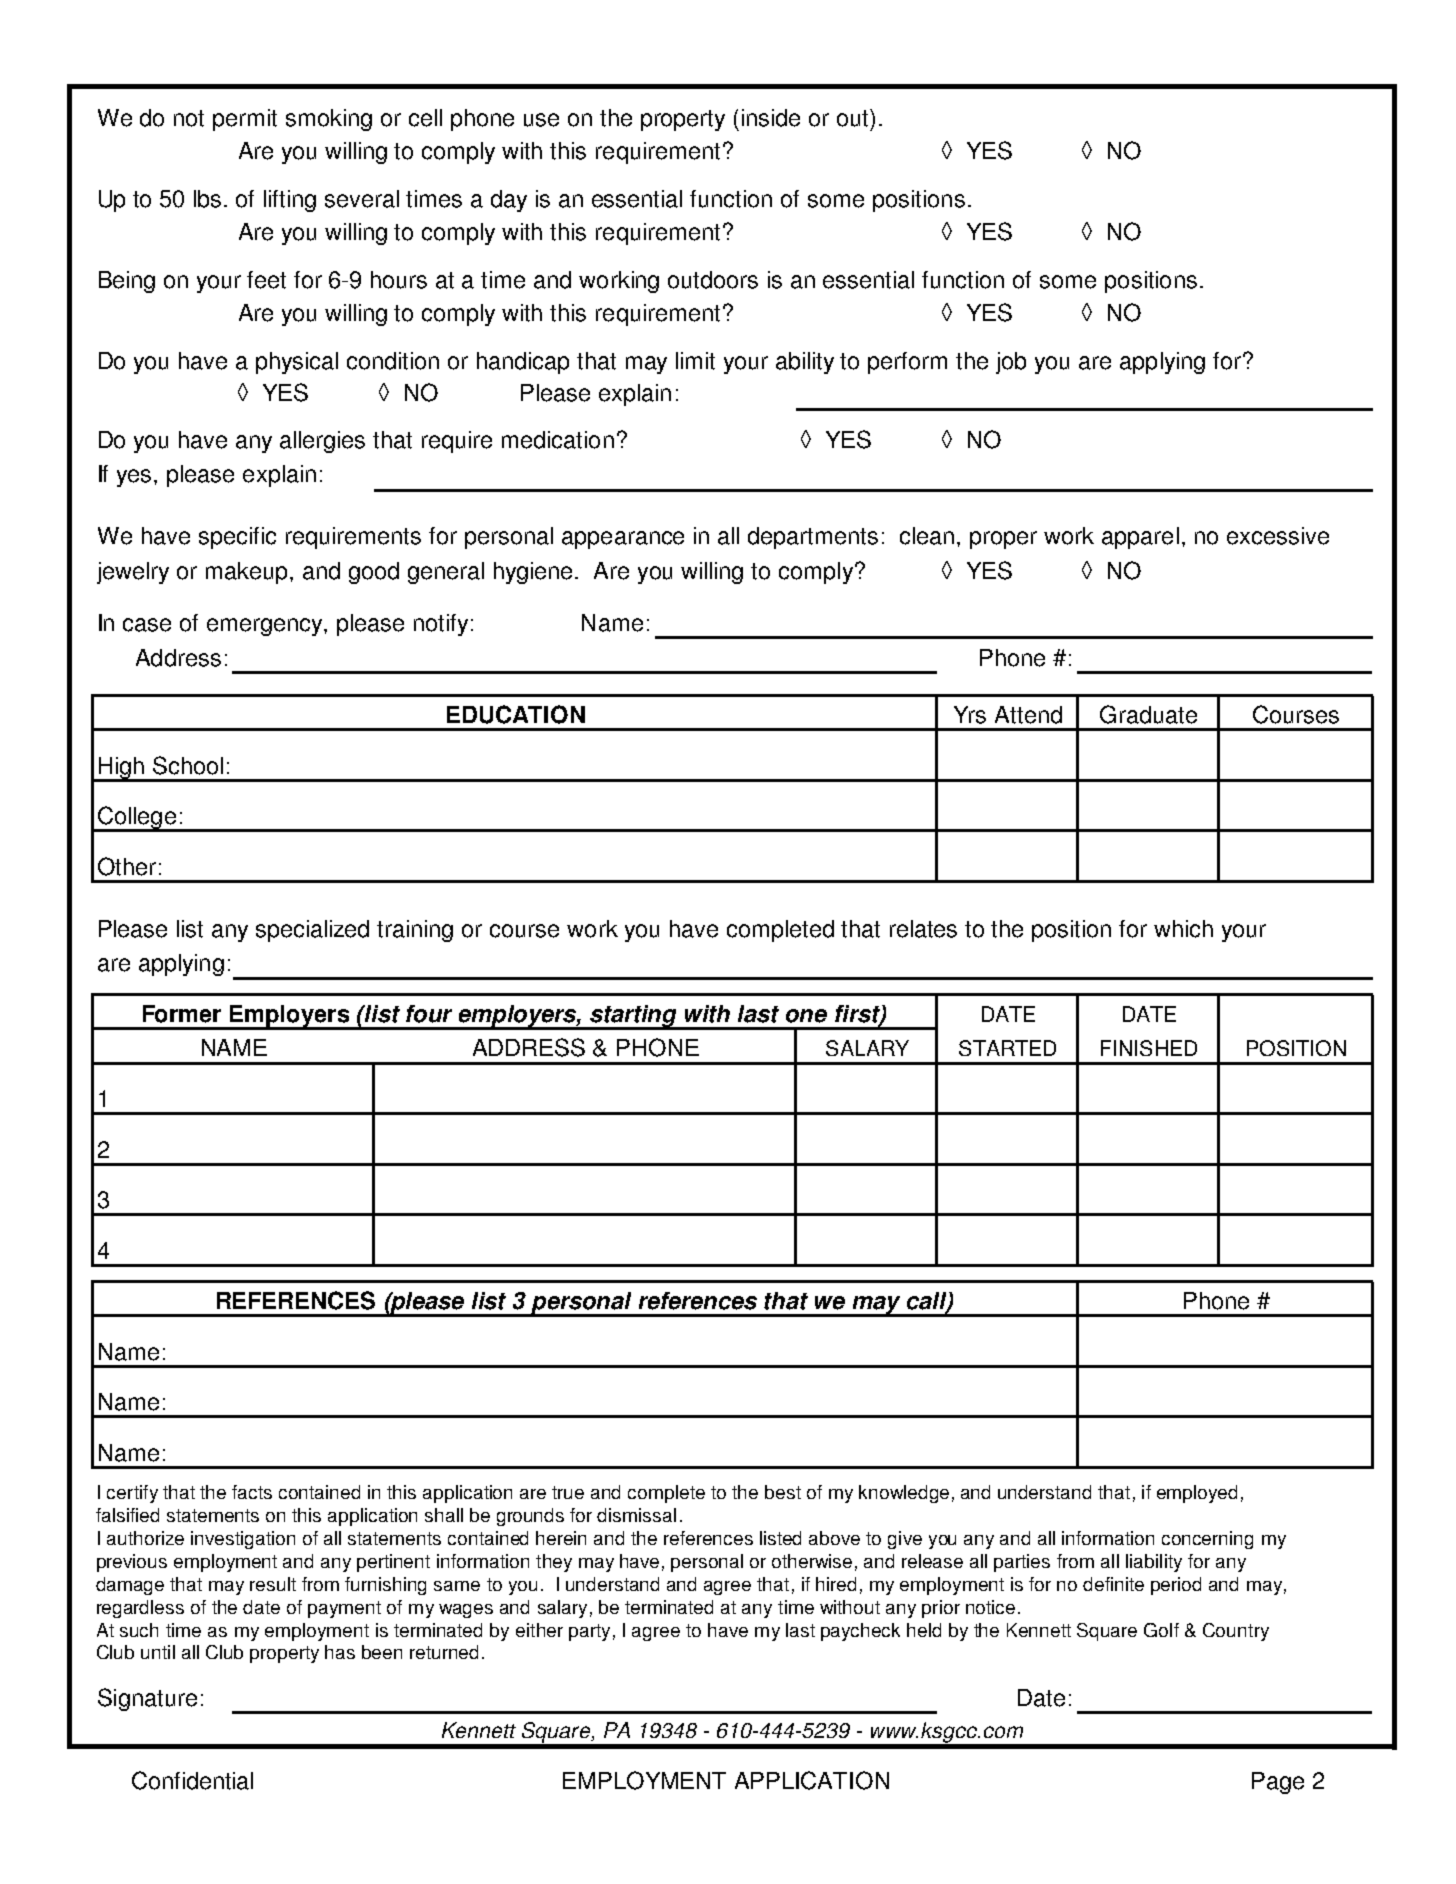 This screenshot has width=1456, height=1884. I want to click on Graduate, so click(1148, 714).
